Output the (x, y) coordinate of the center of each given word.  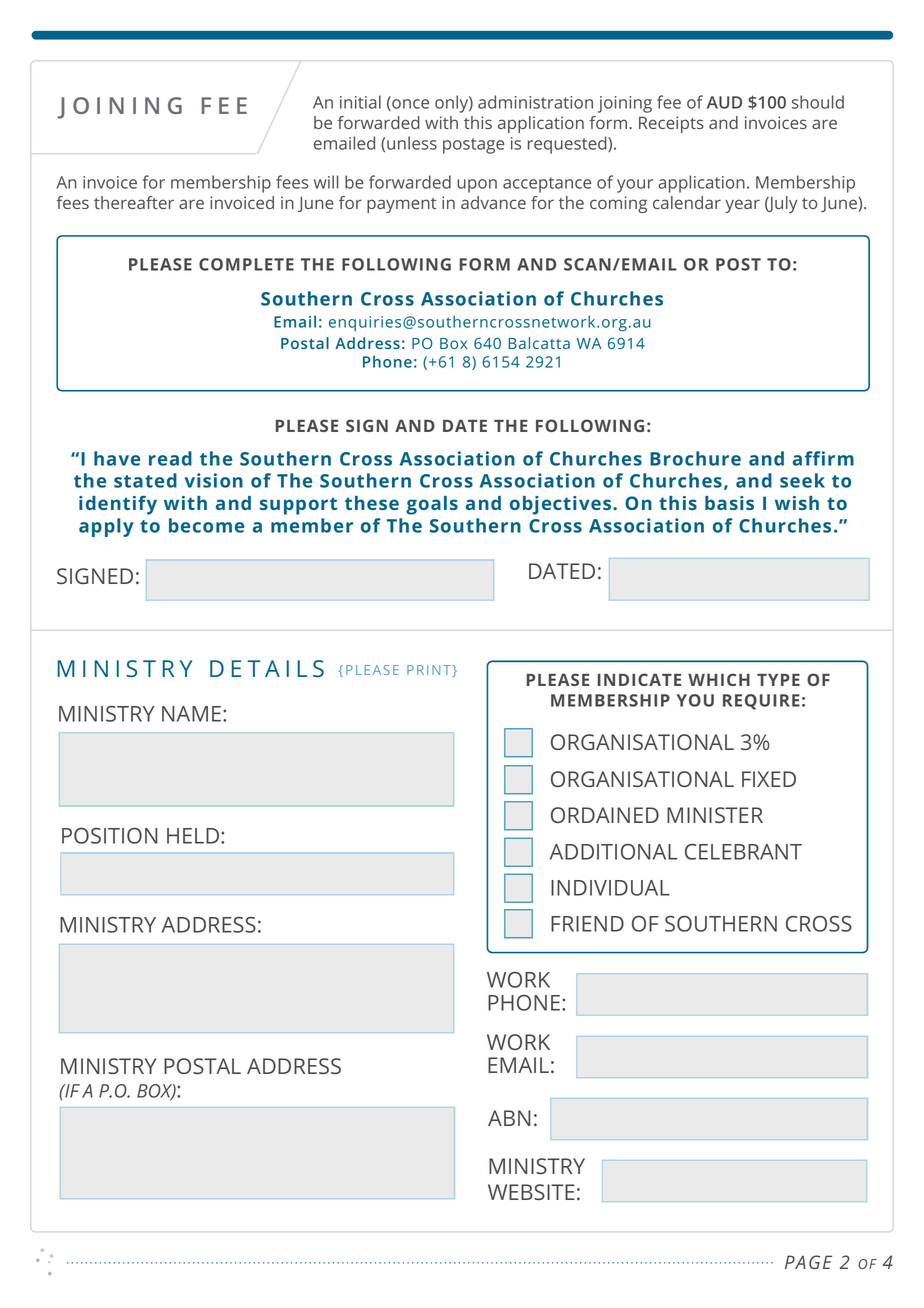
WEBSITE (531, 1192)
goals (432, 505)
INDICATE (639, 679)
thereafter (134, 202)
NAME (191, 714)
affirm (823, 458)
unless (412, 143)
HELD (194, 836)
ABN (509, 1118)
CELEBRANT (743, 852)
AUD (724, 102)
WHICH (719, 679)
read (170, 458)
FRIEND (587, 924)
